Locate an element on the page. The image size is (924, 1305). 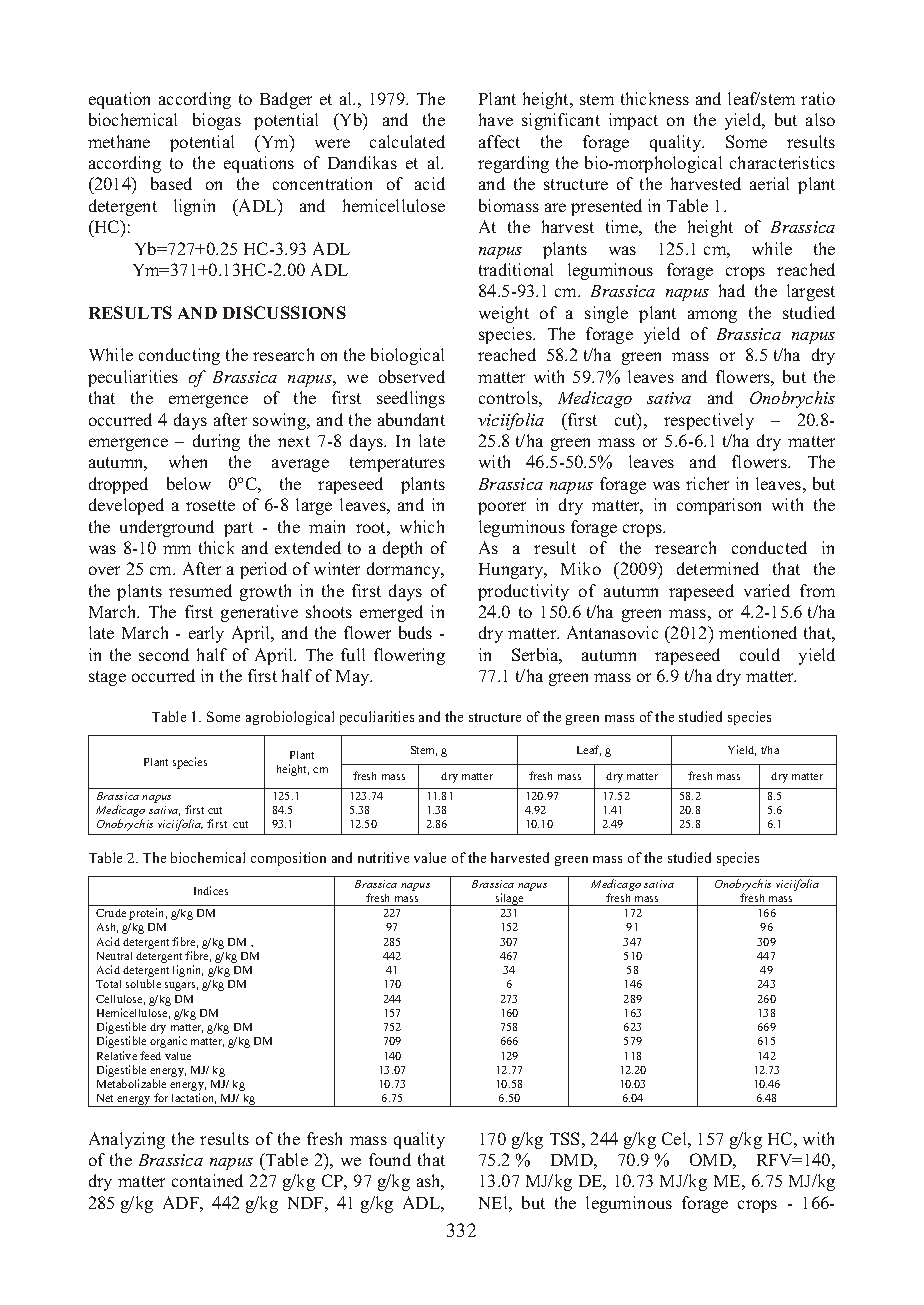
Indices is located at coordinates (211, 890).
